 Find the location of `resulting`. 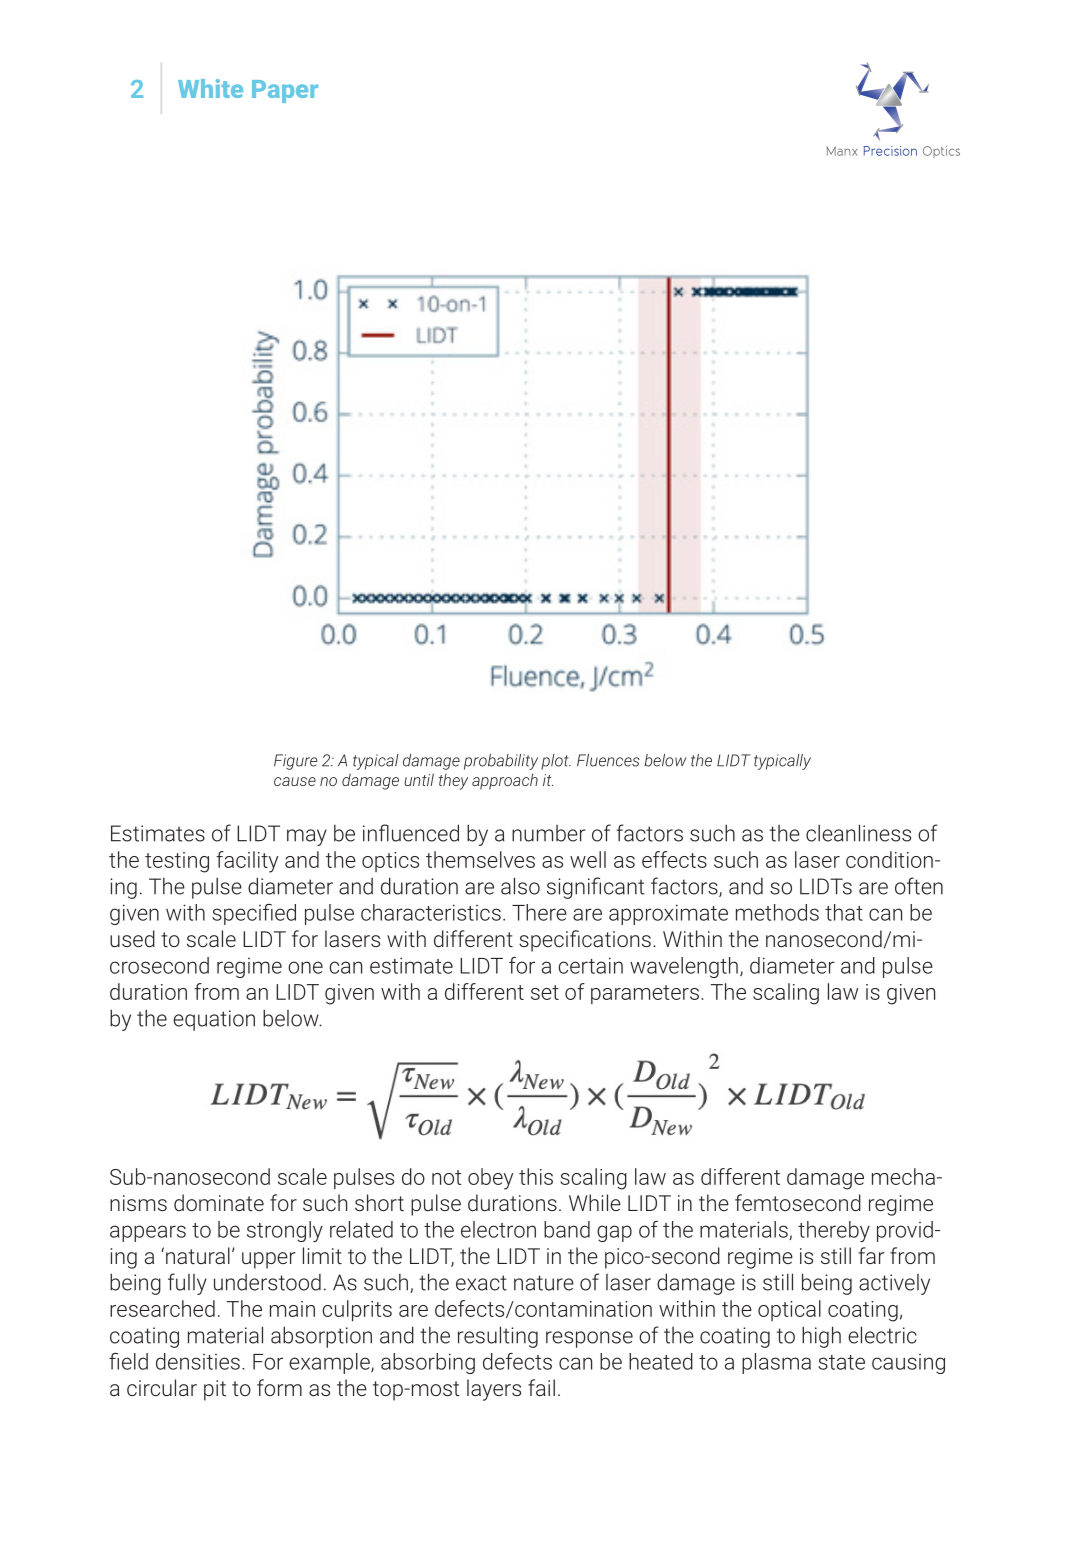

resulting is located at coordinates (498, 1337).
